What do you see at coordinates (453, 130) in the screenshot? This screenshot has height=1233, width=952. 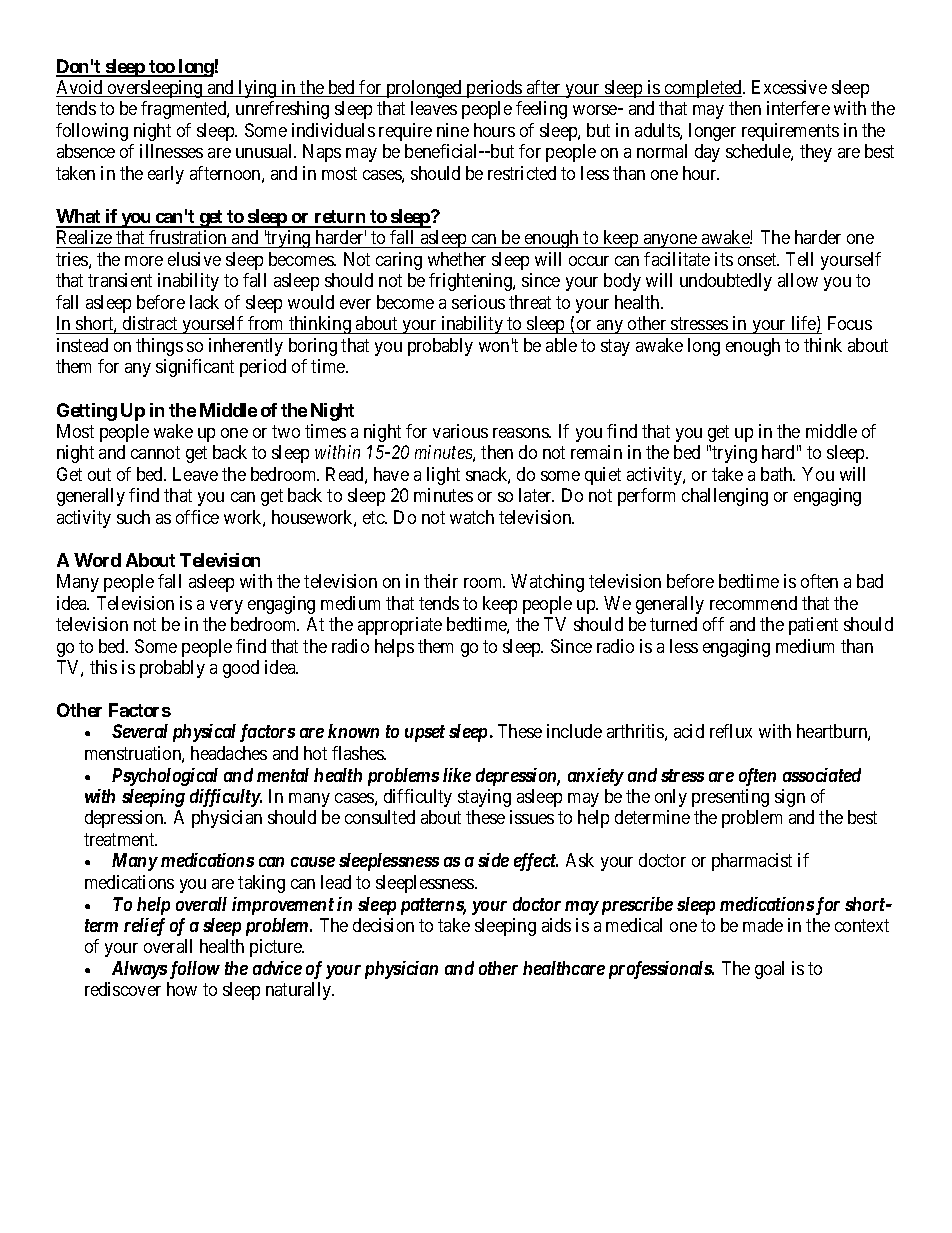 I see `nine` at bounding box center [453, 130].
